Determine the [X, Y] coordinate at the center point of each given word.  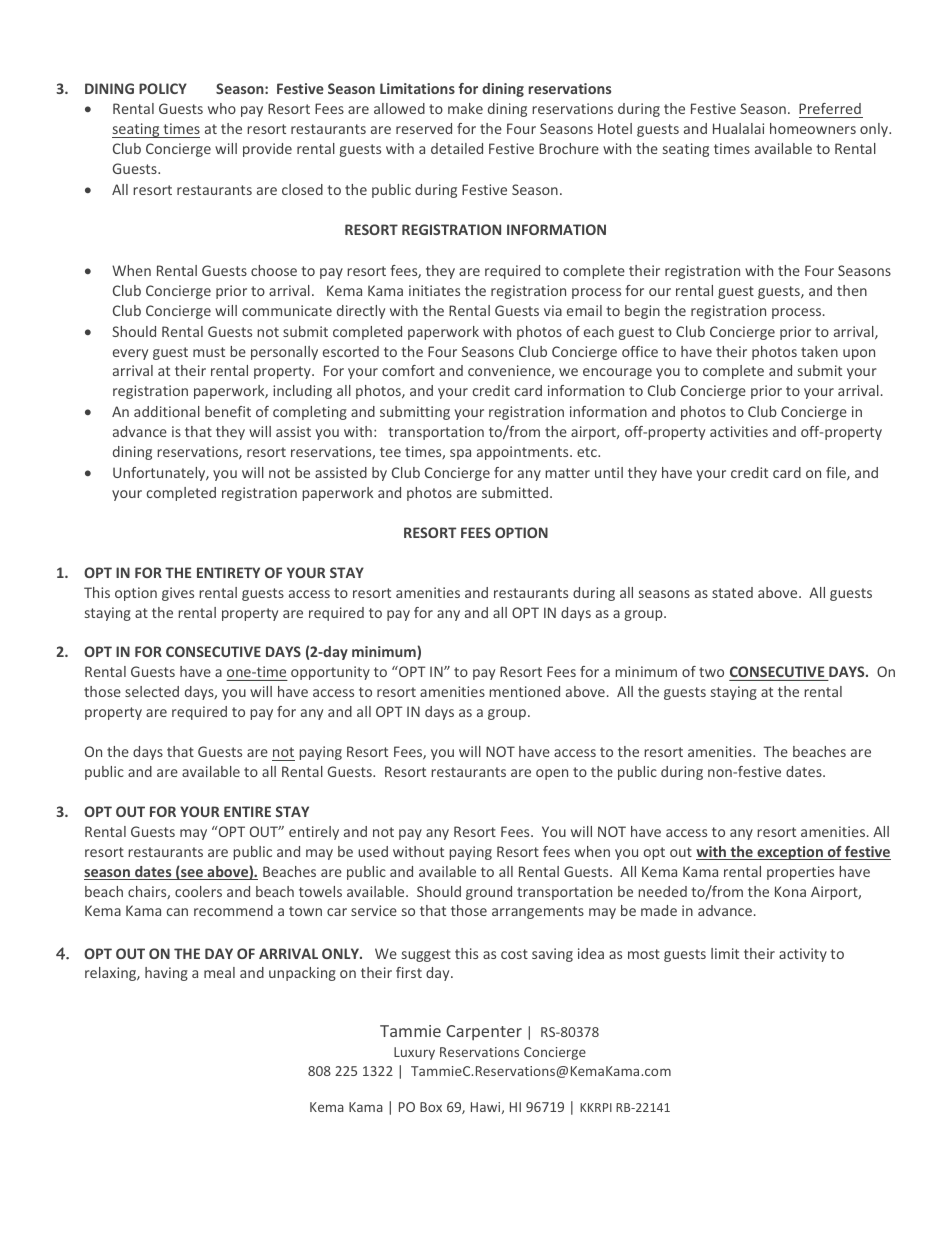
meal [219, 972]
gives [178, 594]
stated [732, 592]
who [222, 108]
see [192, 874]
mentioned [524, 691]
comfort [408, 370]
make [465, 108]
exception [790, 853]
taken [819, 351]
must [209, 352]
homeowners [813, 128]
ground [489, 893]
